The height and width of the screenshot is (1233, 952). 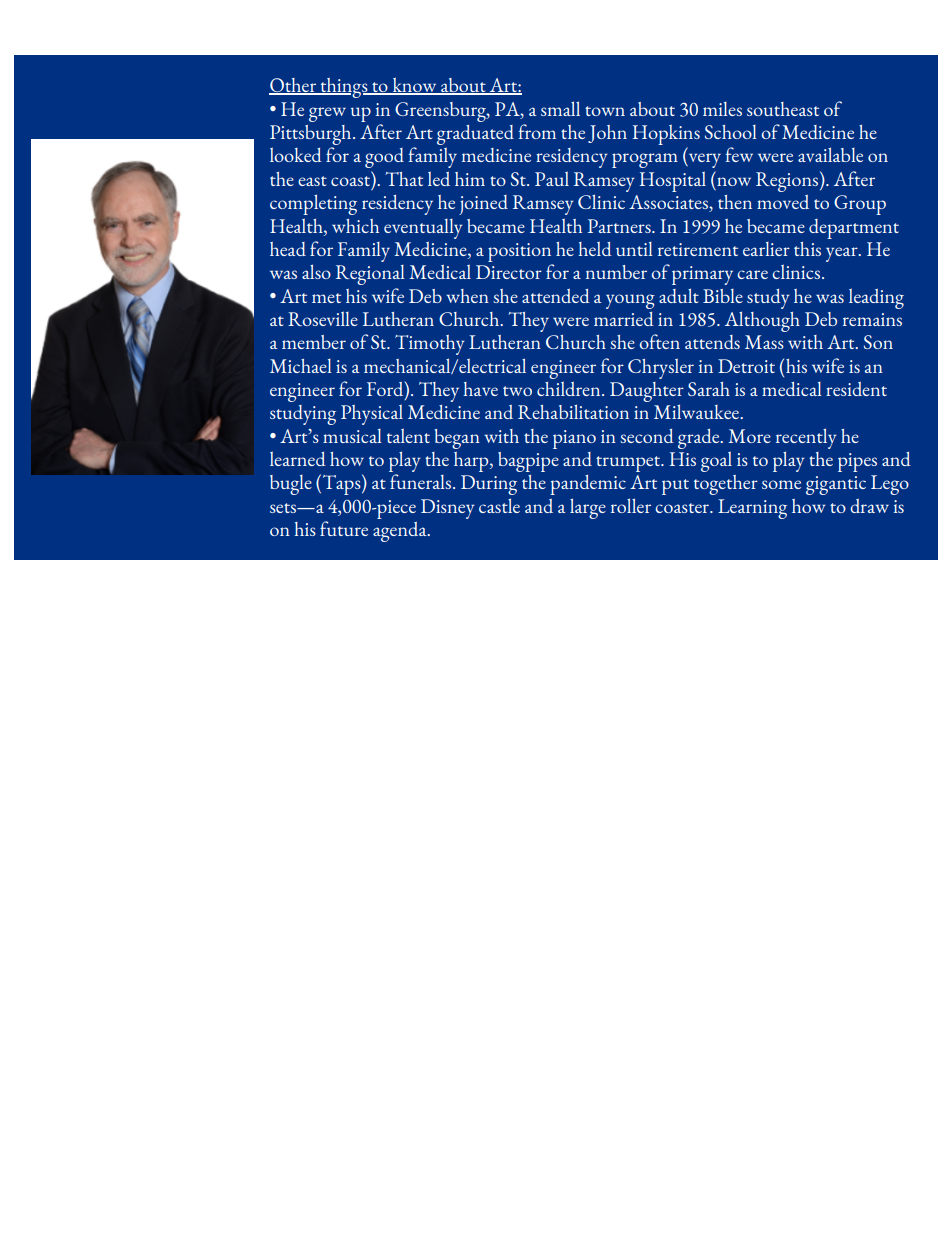 What do you see at coordinates (344, 528) in the screenshot?
I see `future` at bounding box center [344, 528].
